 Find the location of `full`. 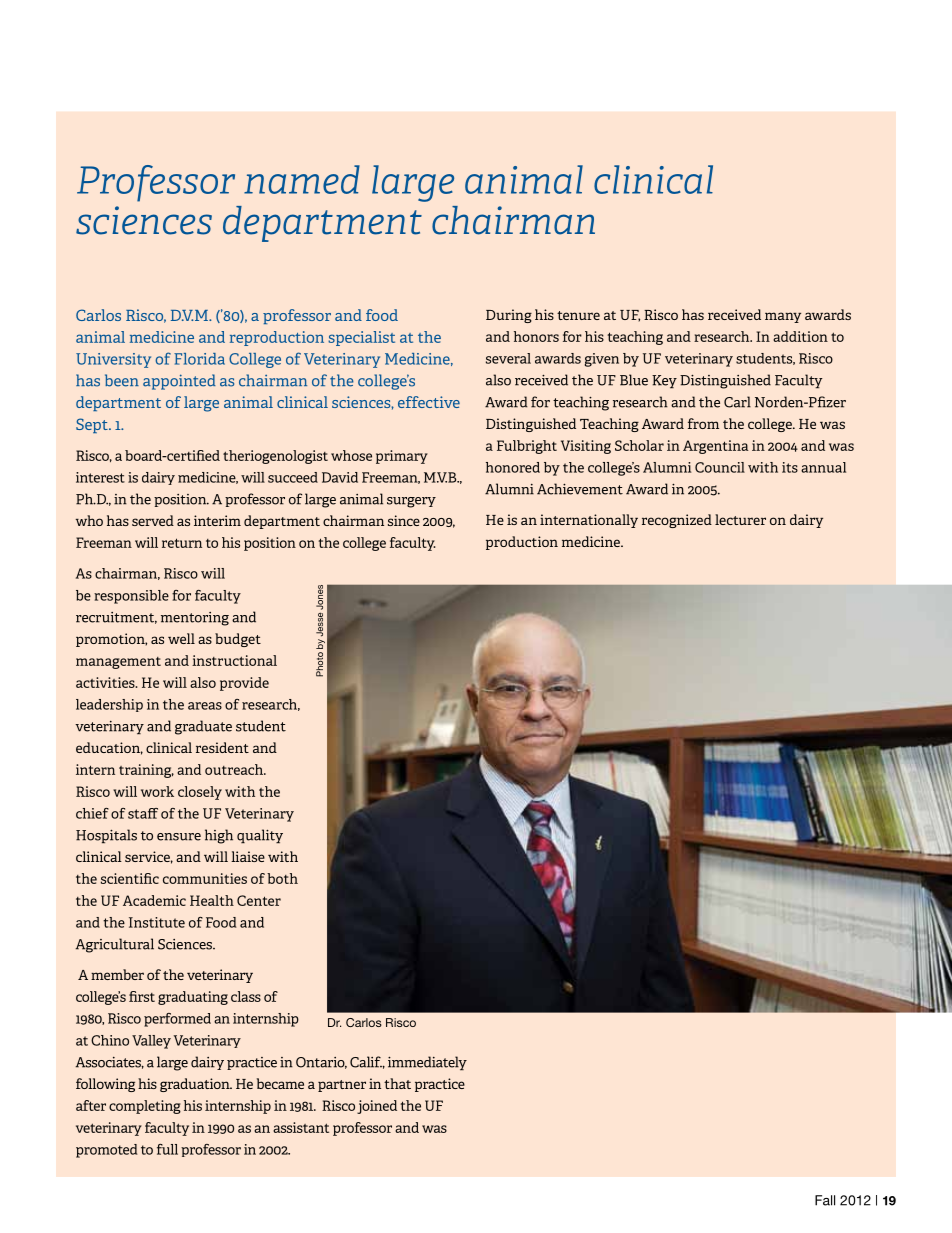

full is located at coordinates (167, 1149).
